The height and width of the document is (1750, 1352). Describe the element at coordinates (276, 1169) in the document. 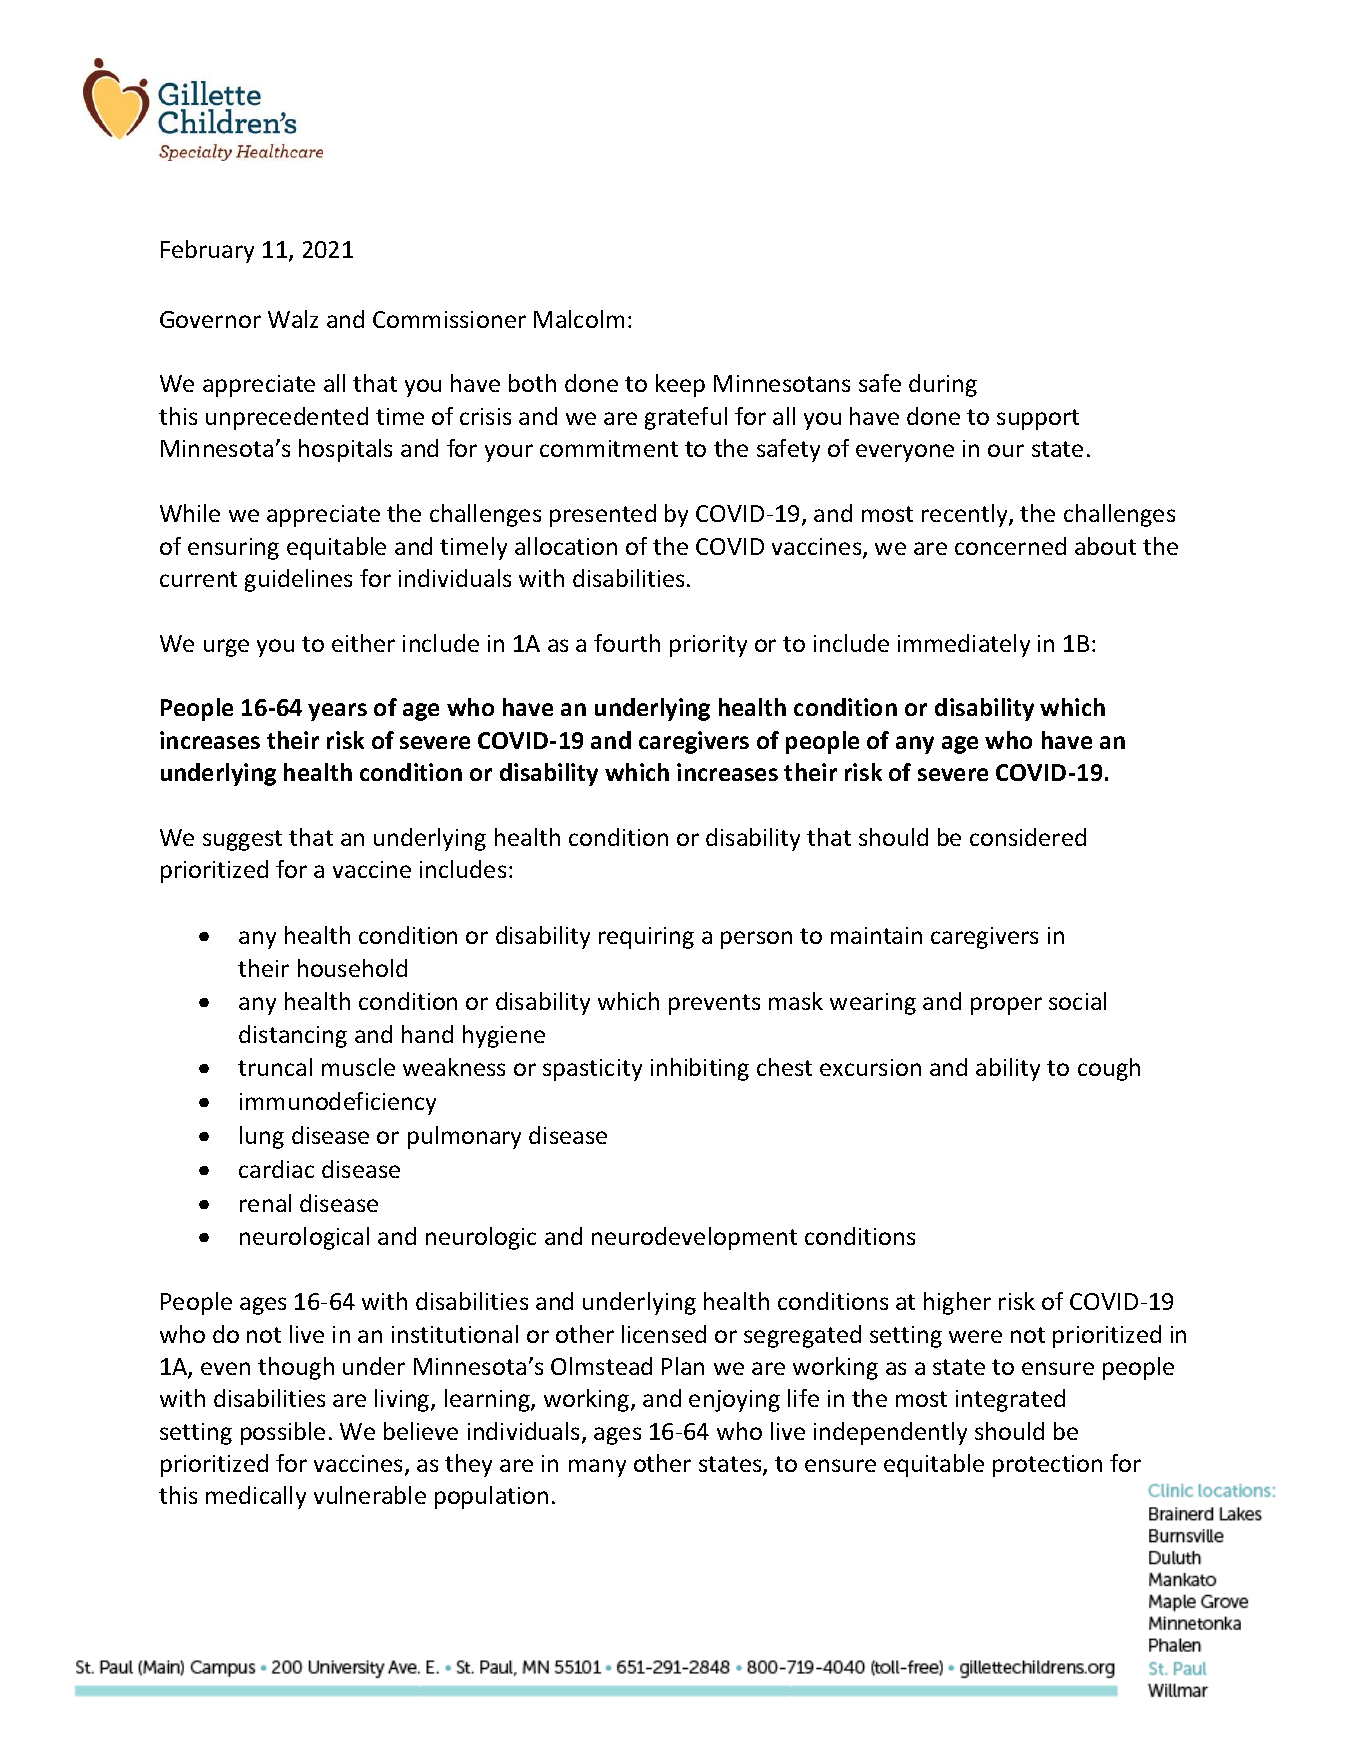

I see `cardiac` at that location.
